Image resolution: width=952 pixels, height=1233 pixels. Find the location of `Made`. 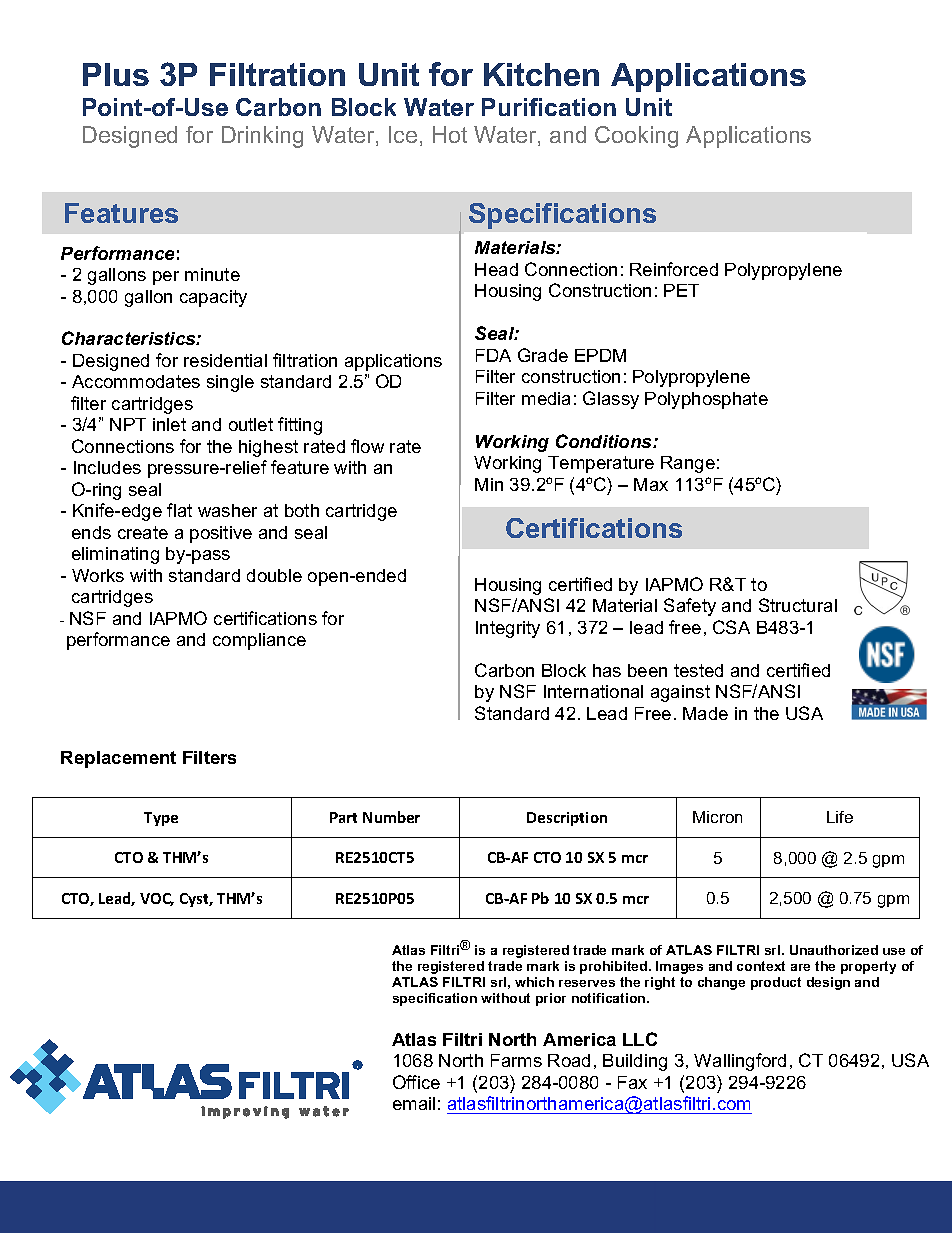

Made is located at coordinates (705, 713).
